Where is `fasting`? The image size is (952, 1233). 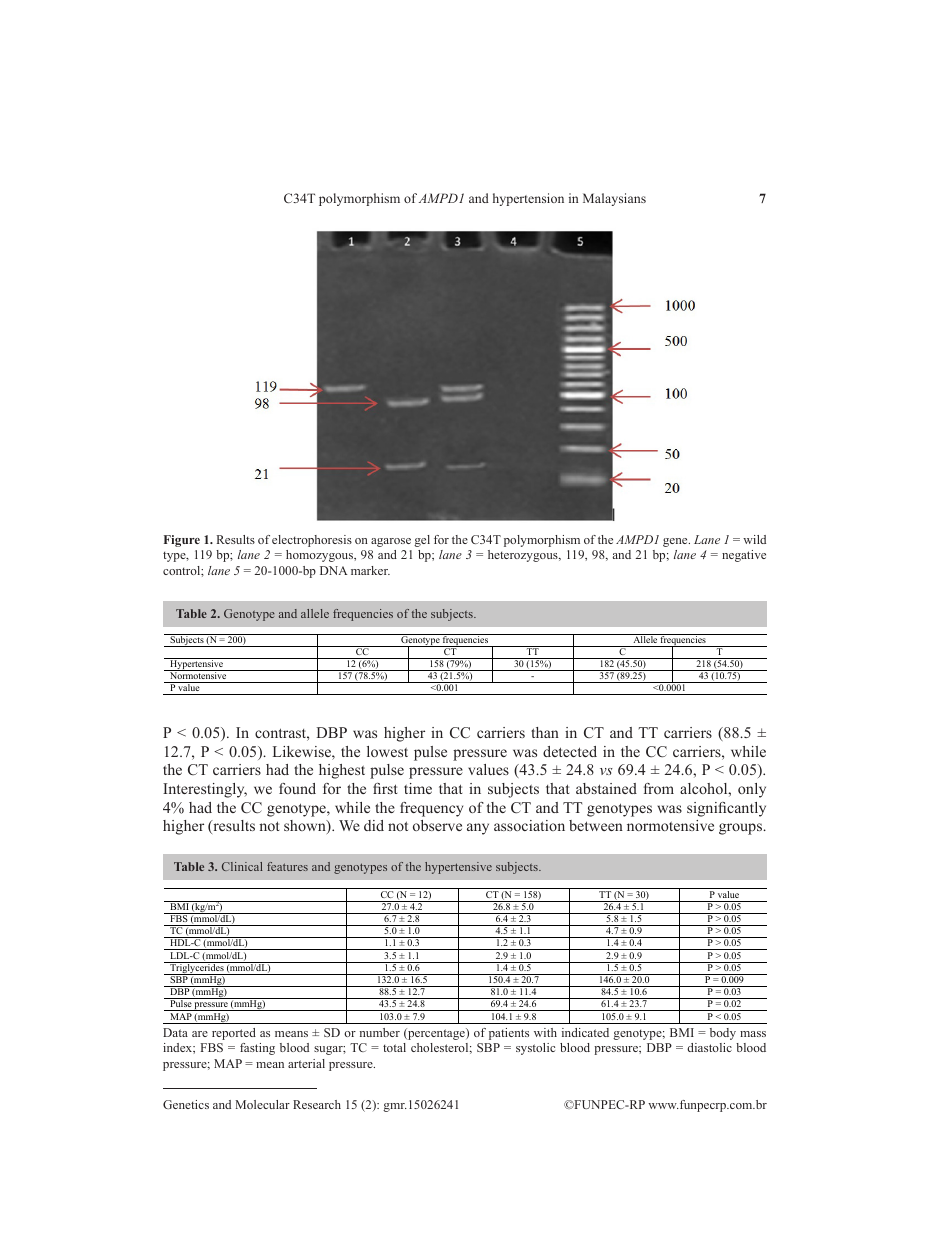 fasting is located at coordinates (257, 1049).
